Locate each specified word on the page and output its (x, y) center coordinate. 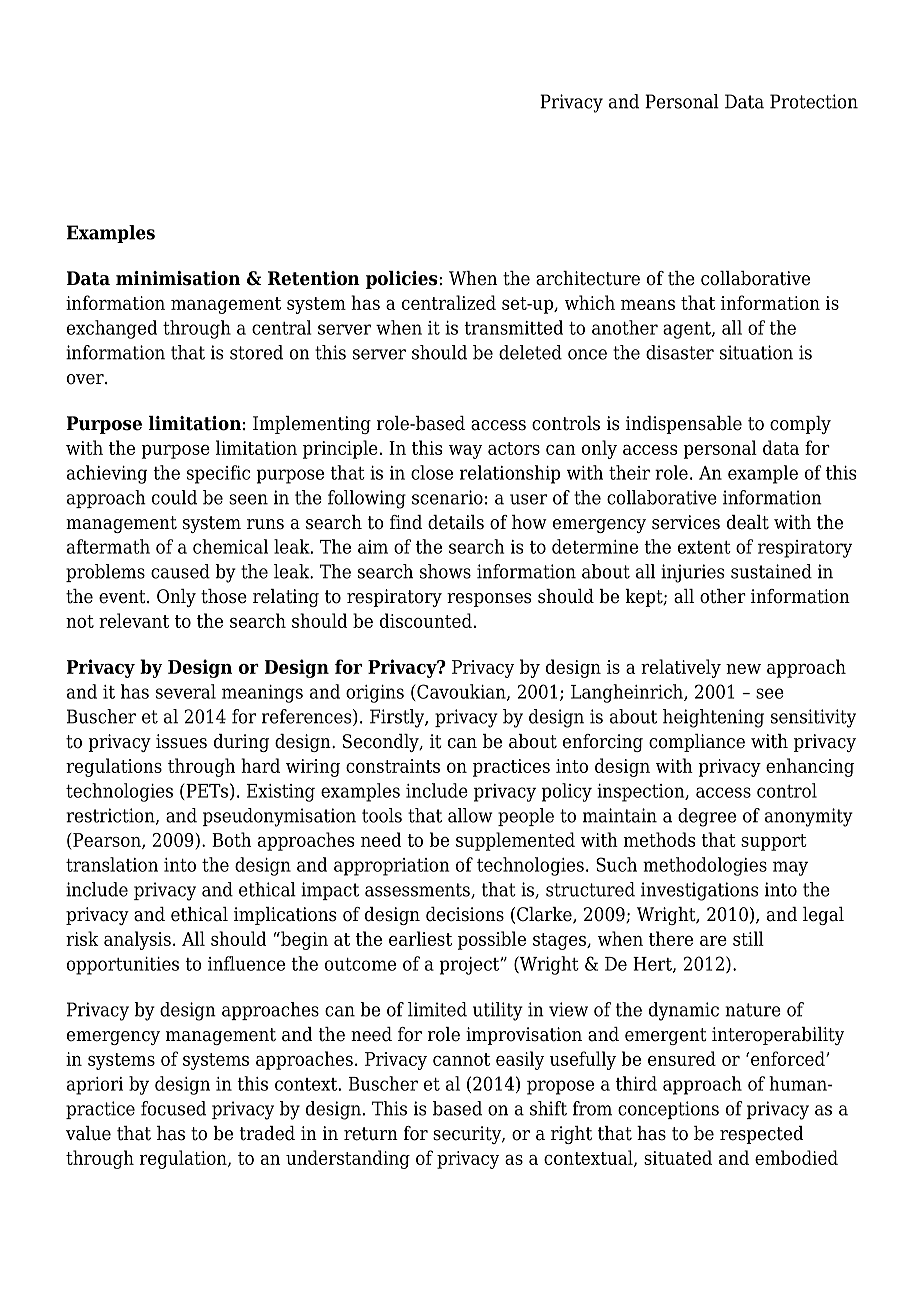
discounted (426, 620)
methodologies (705, 866)
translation (112, 864)
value (88, 1133)
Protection (814, 101)
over (86, 379)
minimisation (178, 278)
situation (756, 352)
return (371, 1134)
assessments (418, 891)
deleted (530, 352)
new (743, 669)
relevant (134, 620)
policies (401, 280)
